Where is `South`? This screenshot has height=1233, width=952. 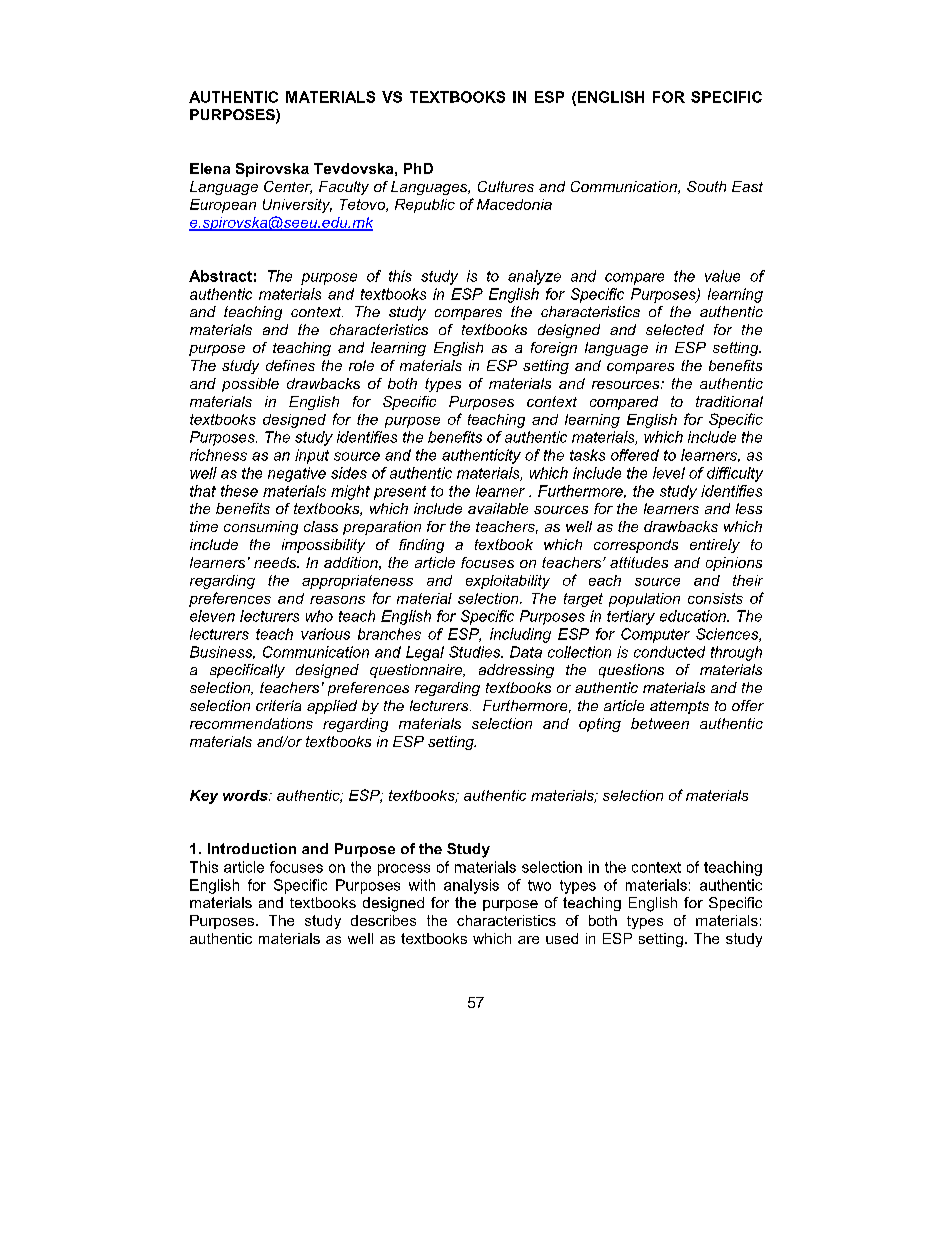
South is located at coordinates (706, 186).
